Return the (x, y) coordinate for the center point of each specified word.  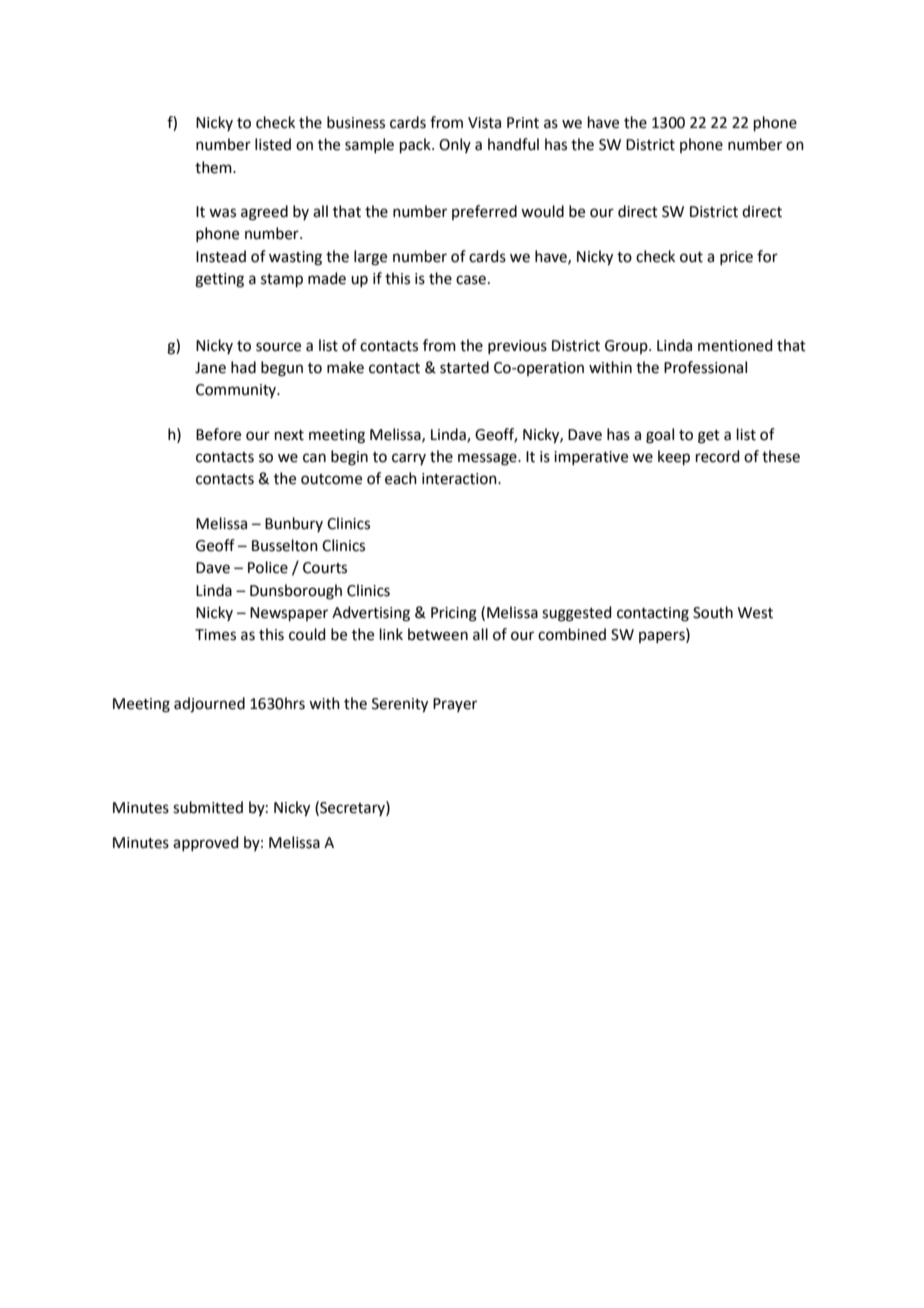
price (736, 258)
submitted (208, 807)
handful (513, 144)
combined (572, 634)
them (214, 167)
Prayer (455, 705)
